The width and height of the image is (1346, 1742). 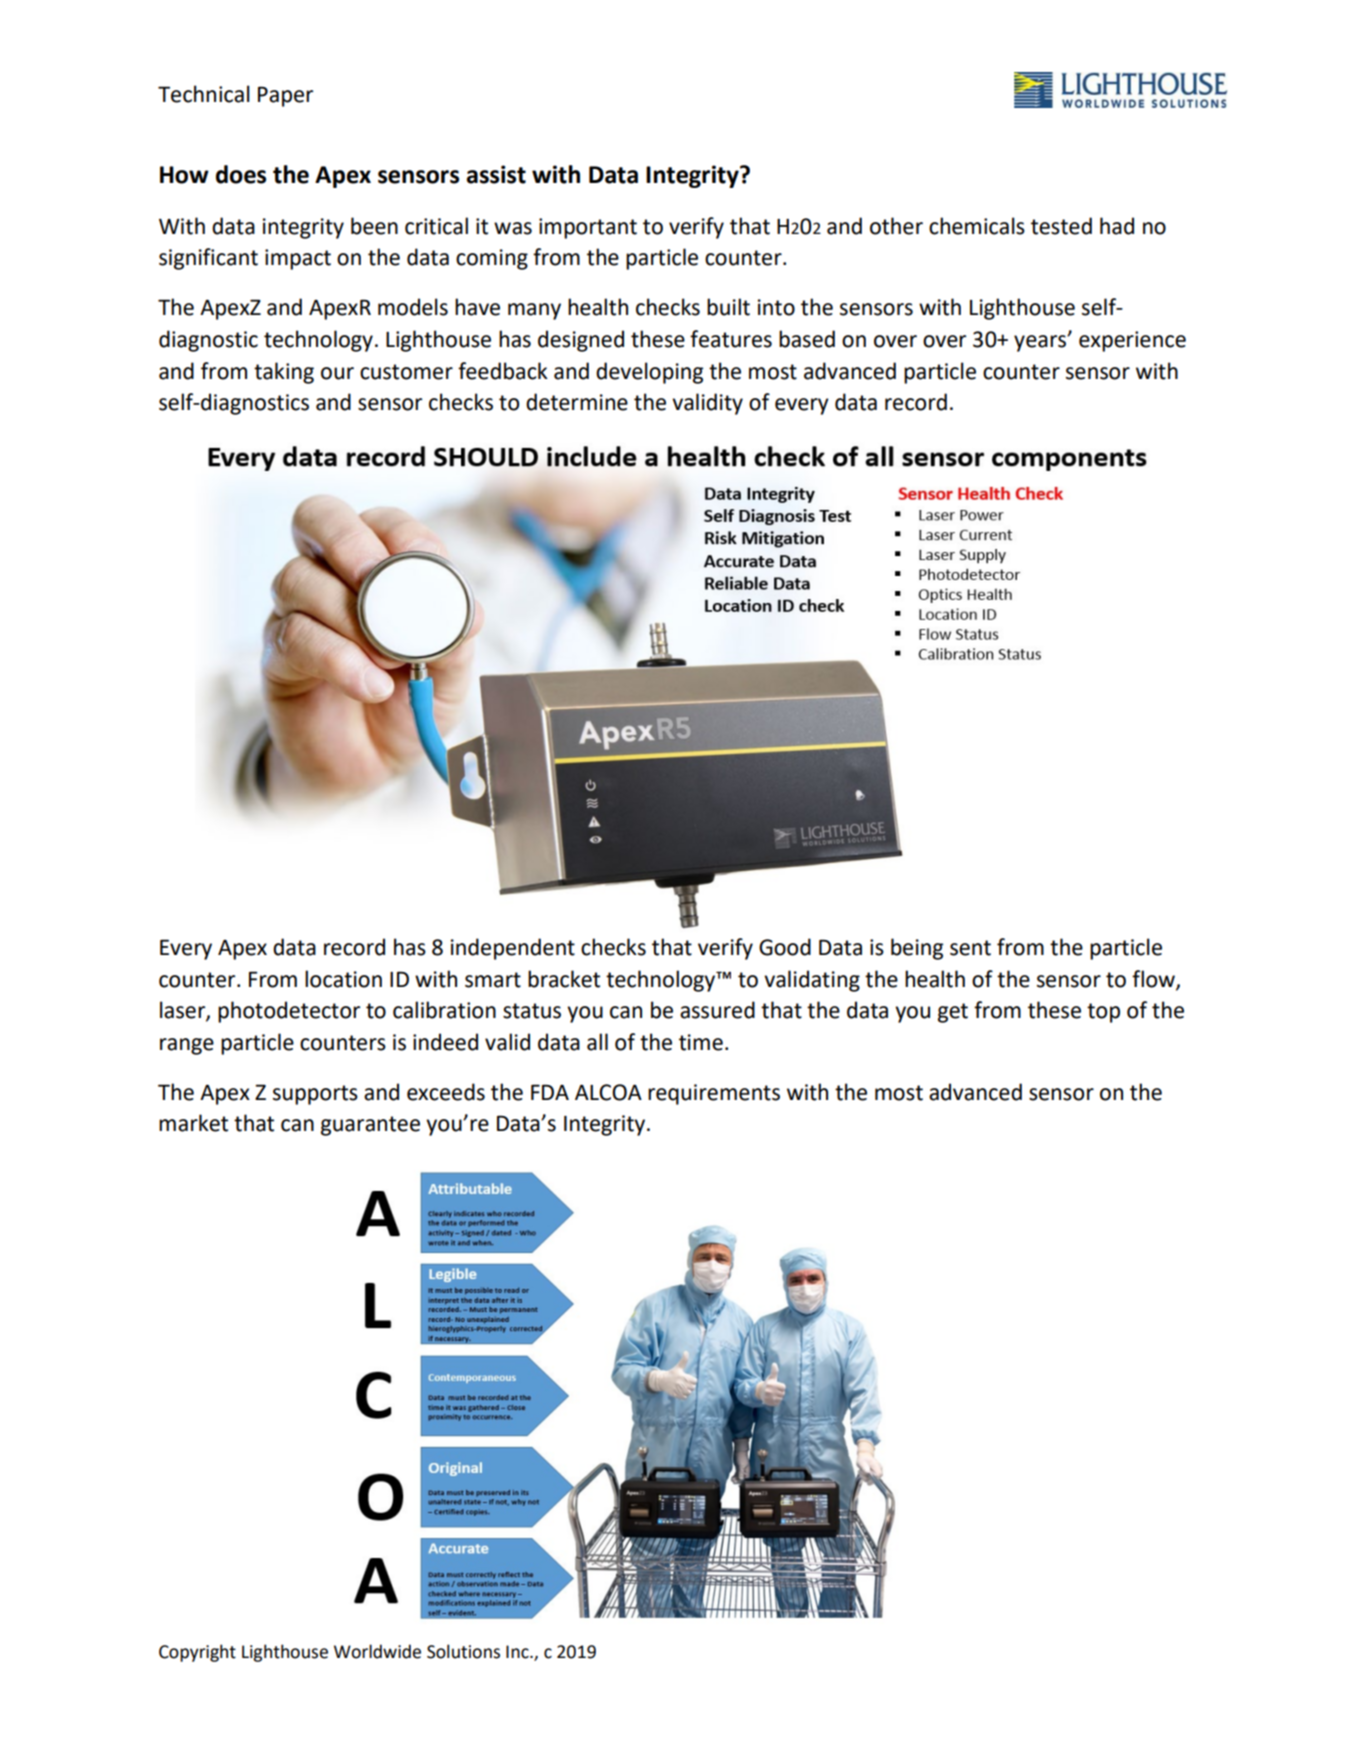 What do you see at coordinates (518, 1652) in the image?
I see `Inc` at bounding box center [518, 1652].
